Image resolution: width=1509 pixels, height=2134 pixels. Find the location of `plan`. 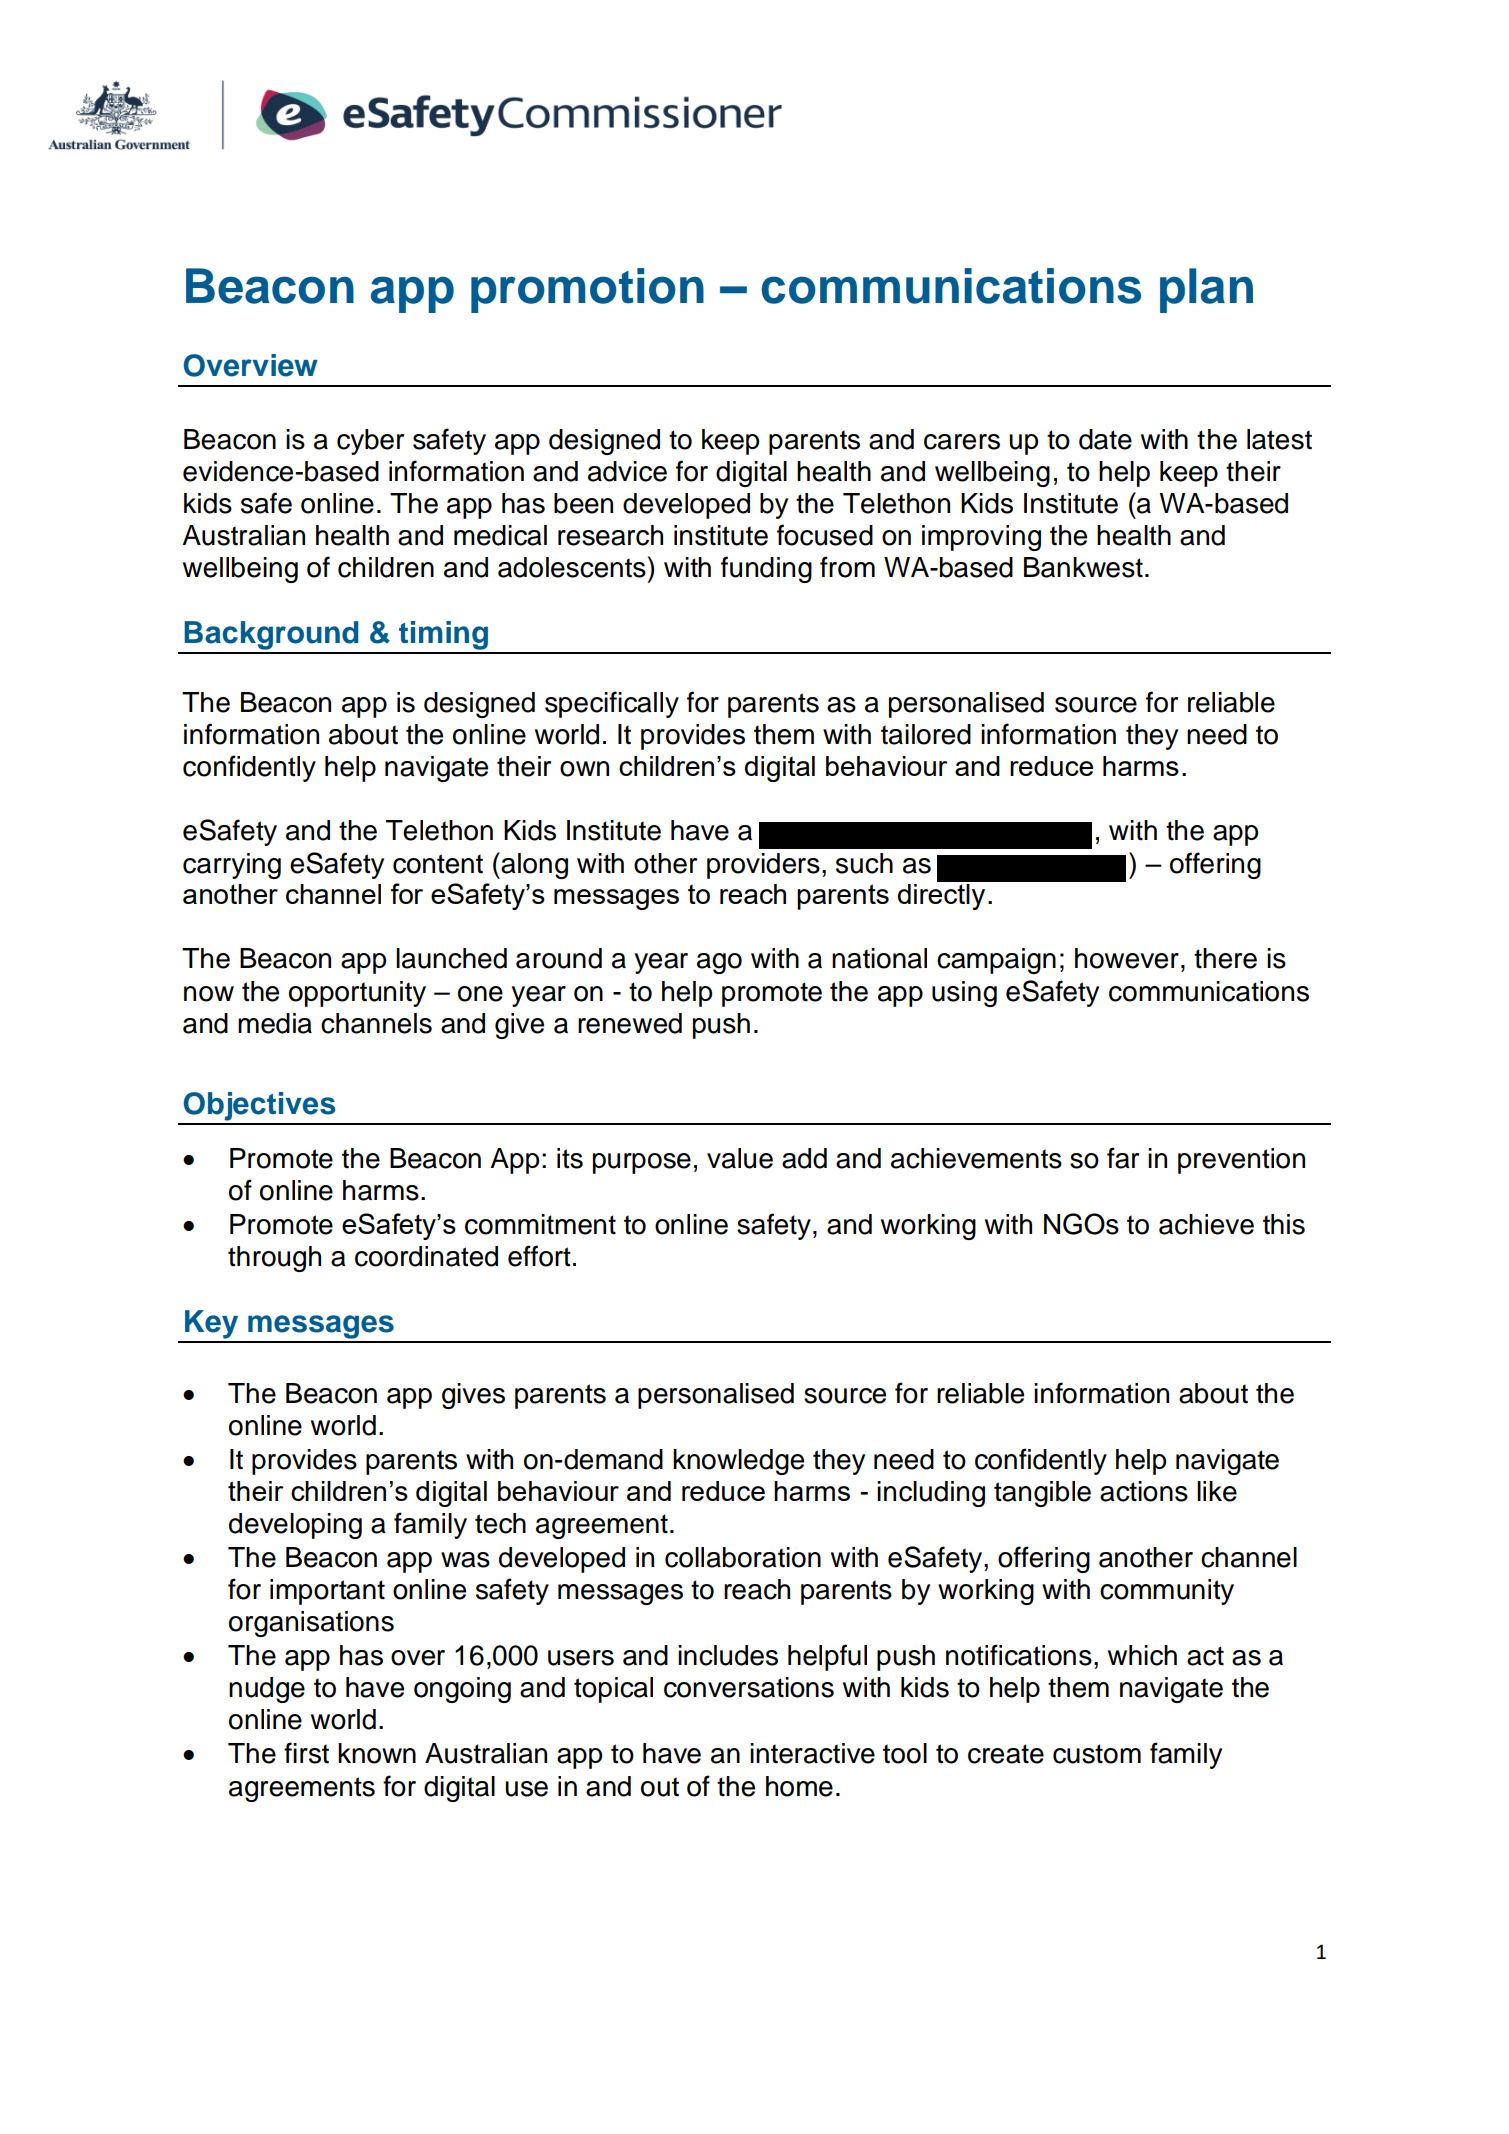

plan is located at coordinates (1206, 290).
